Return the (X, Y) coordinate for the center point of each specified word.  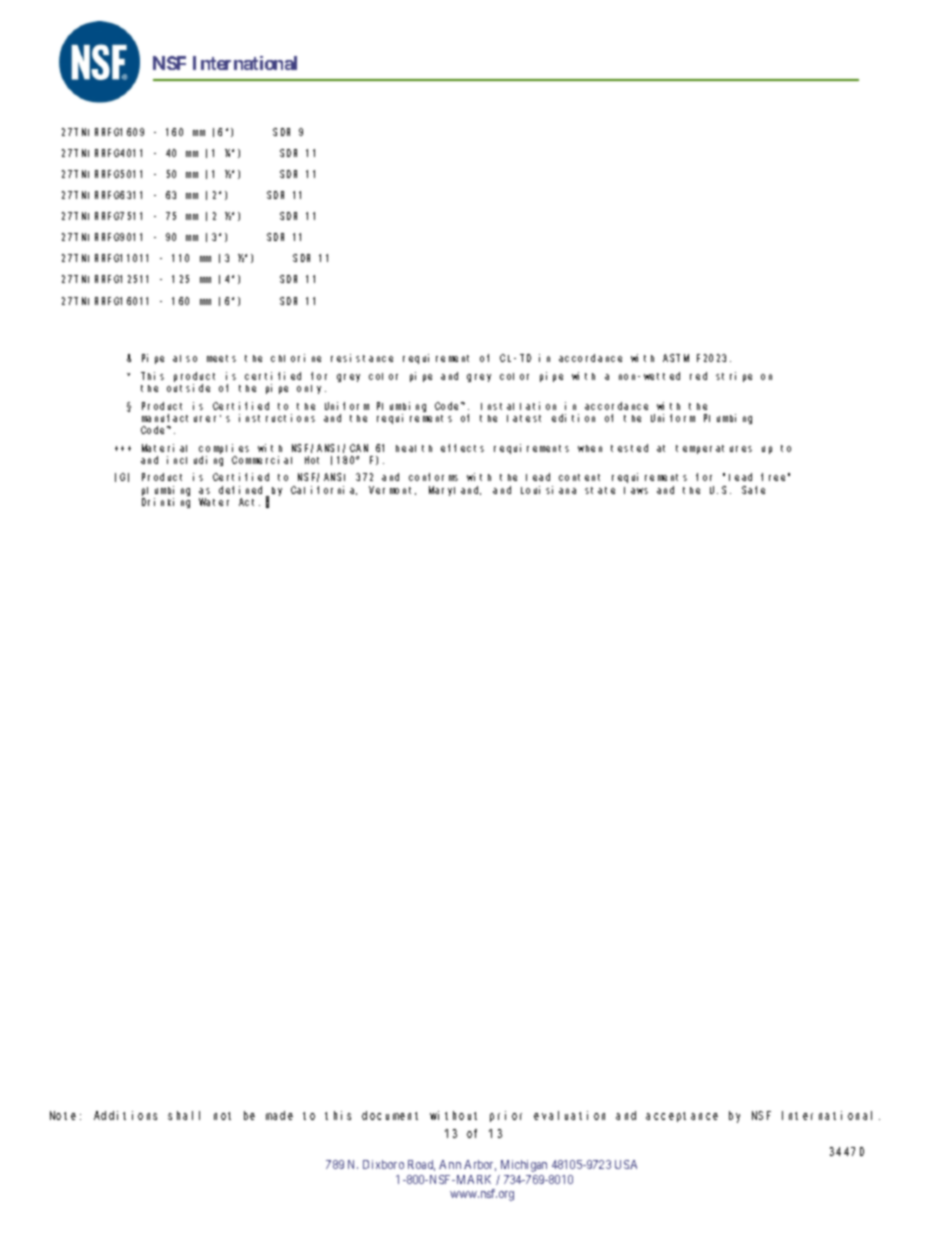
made (279, 1115)
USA (626, 1164)
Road (421, 1165)
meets (221, 358)
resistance (362, 358)
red (698, 376)
